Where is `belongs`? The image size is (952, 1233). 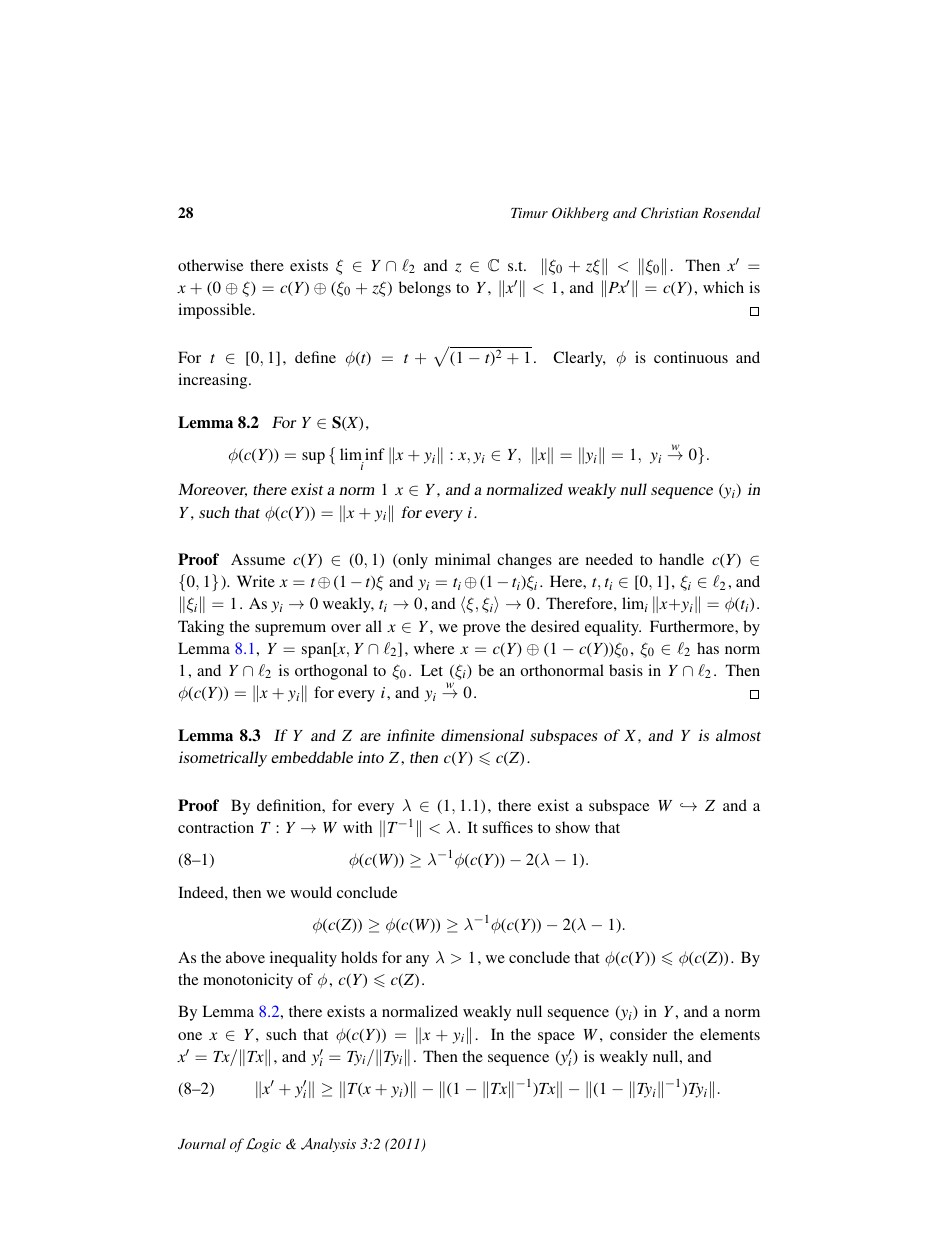
belongs is located at coordinates (425, 289).
